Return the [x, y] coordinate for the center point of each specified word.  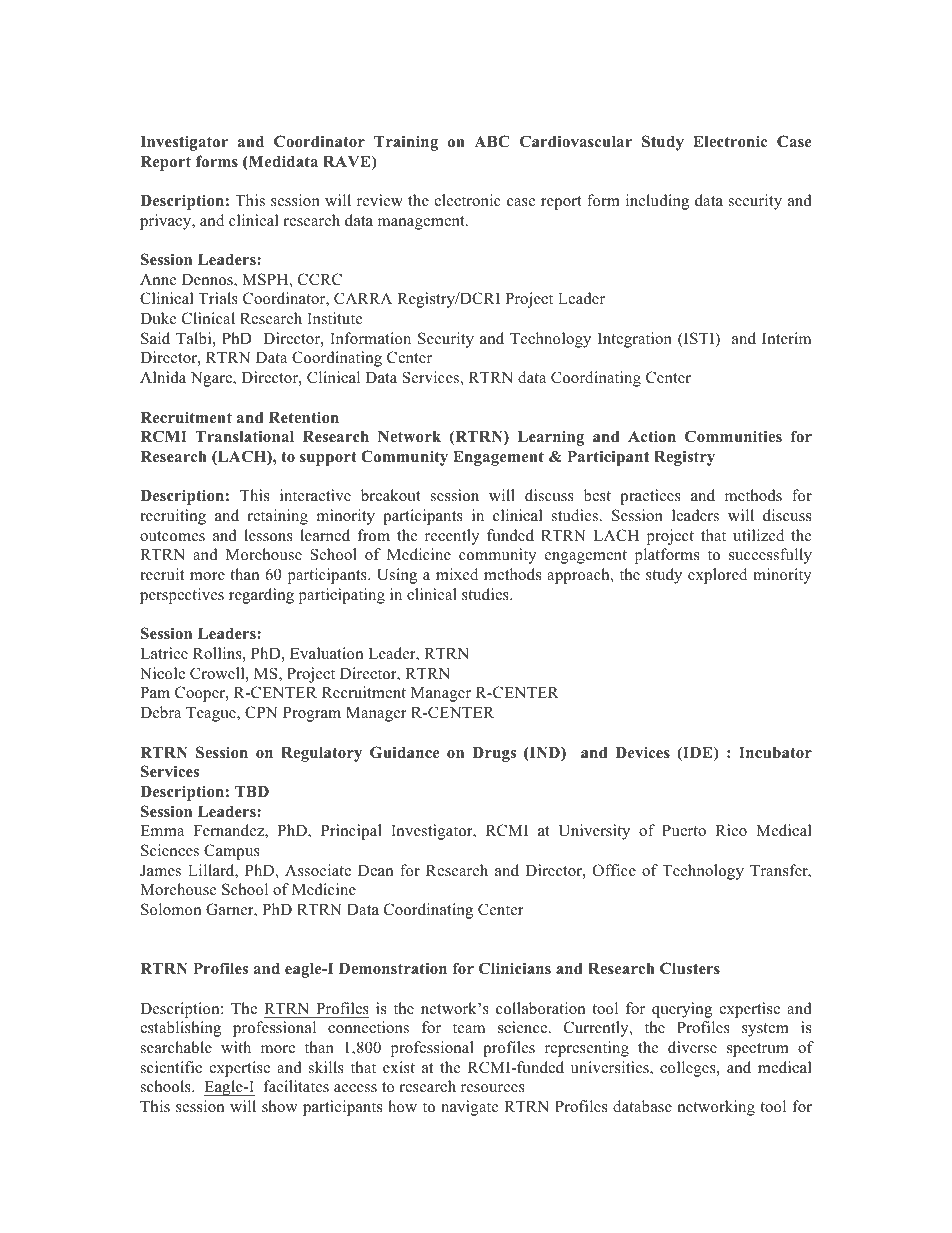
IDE [698, 754]
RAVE [348, 163]
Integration [635, 340]
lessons [268, 535]
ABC [492, 141]
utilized [758, 535]
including [657, 202]
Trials [218, 298]
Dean [375, 870]
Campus [232, 852]
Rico [731, 830]
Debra [160, 712]
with [236, 1047]
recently [452, 537]
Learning [550, 438]
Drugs [494, 754]
